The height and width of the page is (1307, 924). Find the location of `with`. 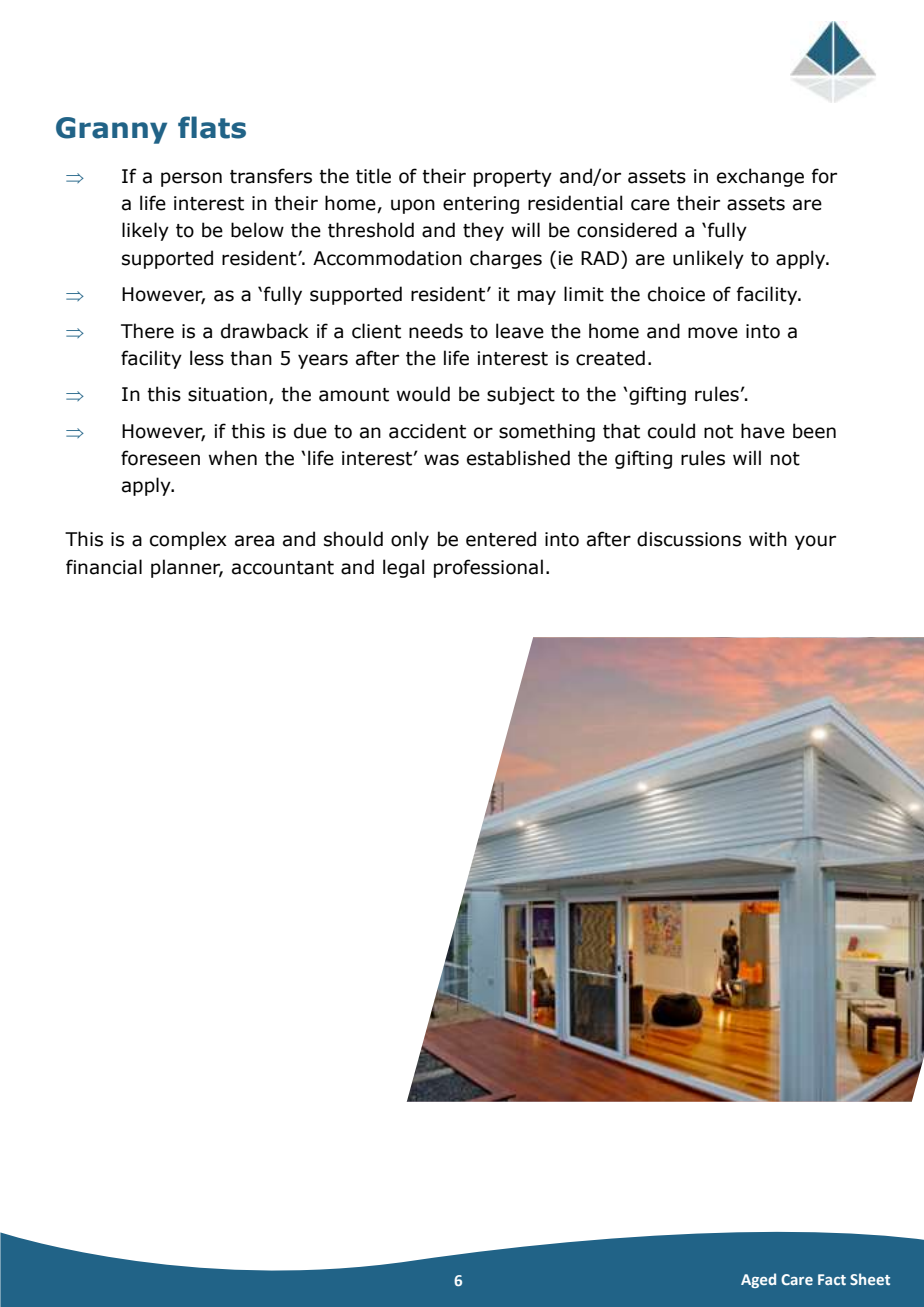

with is located at coordinates (768, 539).
